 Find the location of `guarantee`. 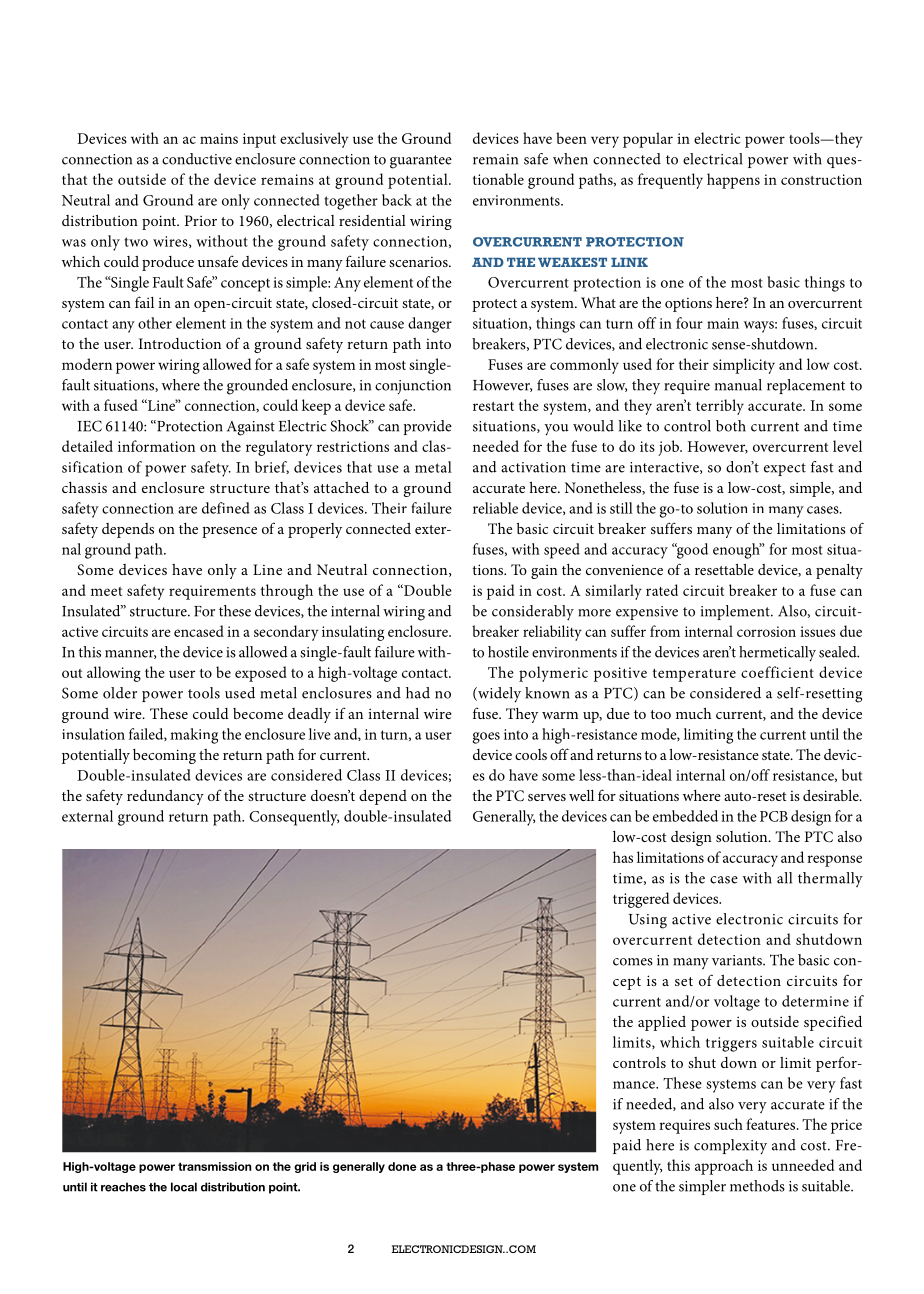

guarantee is located at coordinates (421, 162).
